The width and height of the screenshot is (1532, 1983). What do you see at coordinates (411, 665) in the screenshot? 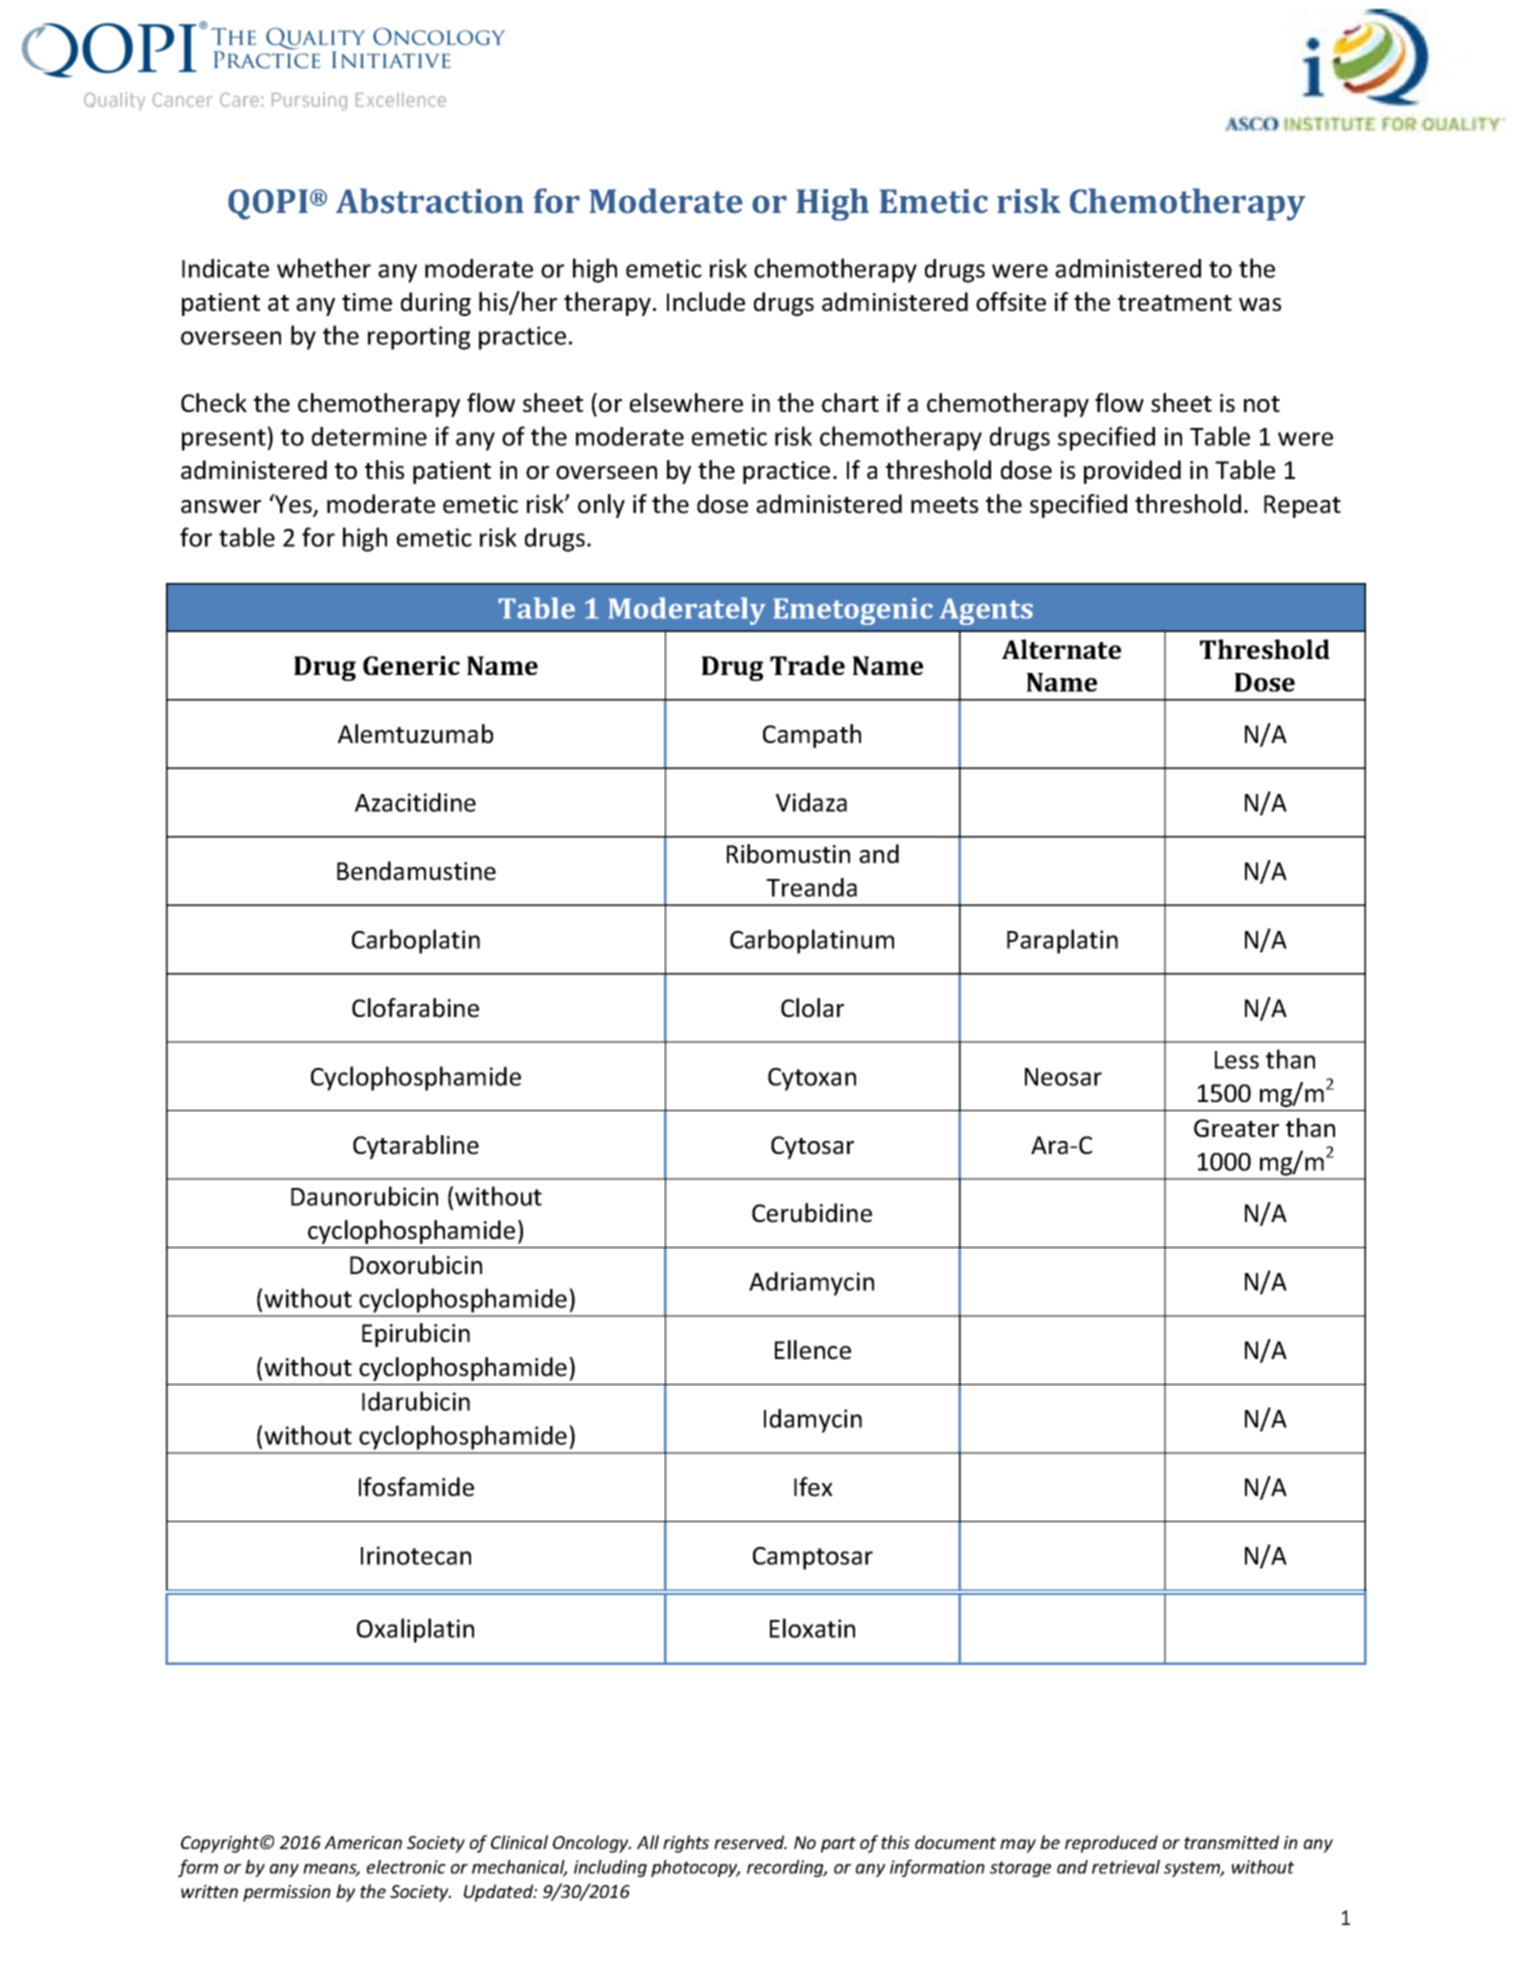
I see `Generic` at bounding box center [411, 665].
